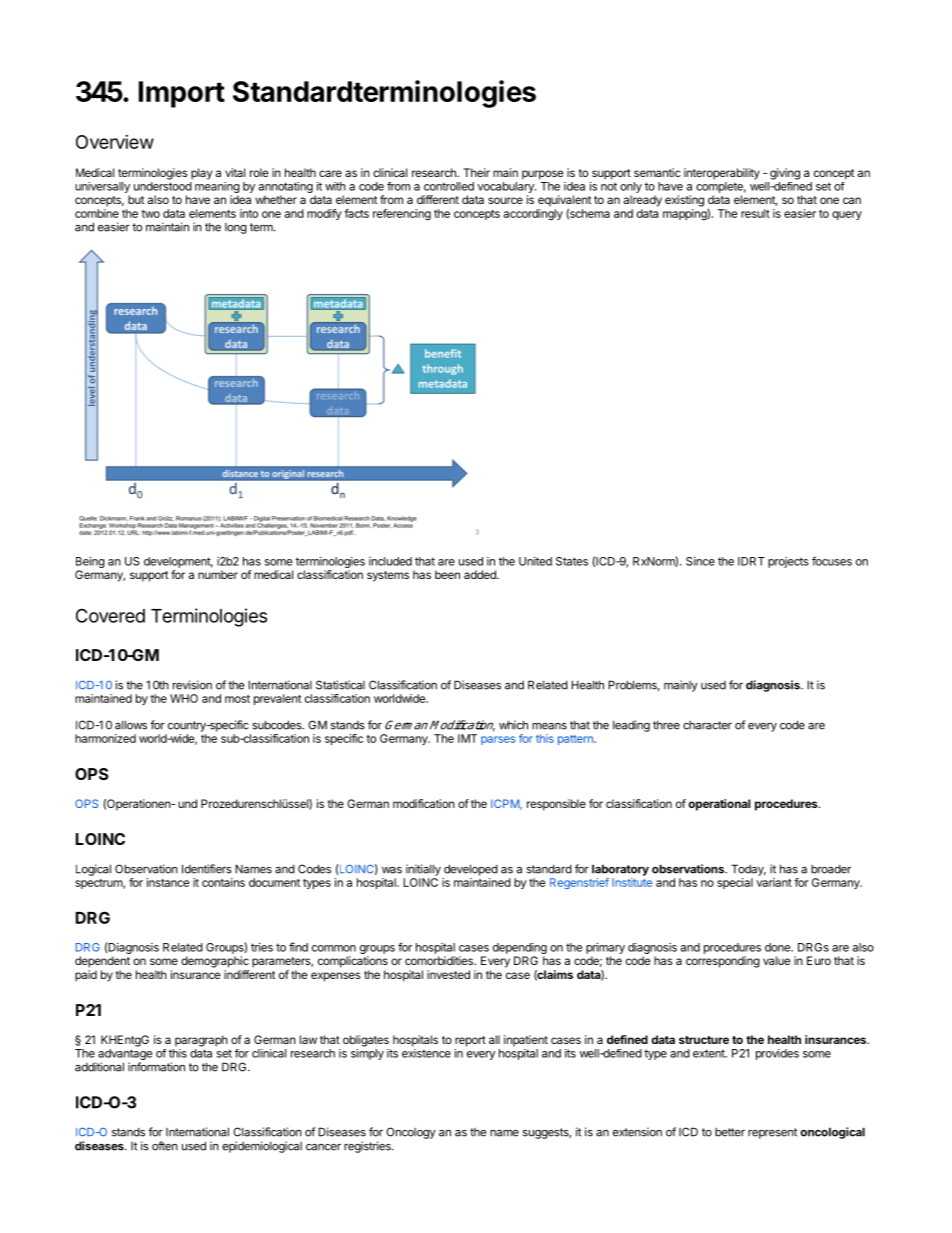 This image has height=1233, width=952. Describe the element at coordinates (236, 228) in the image. I see `long` at that location.
